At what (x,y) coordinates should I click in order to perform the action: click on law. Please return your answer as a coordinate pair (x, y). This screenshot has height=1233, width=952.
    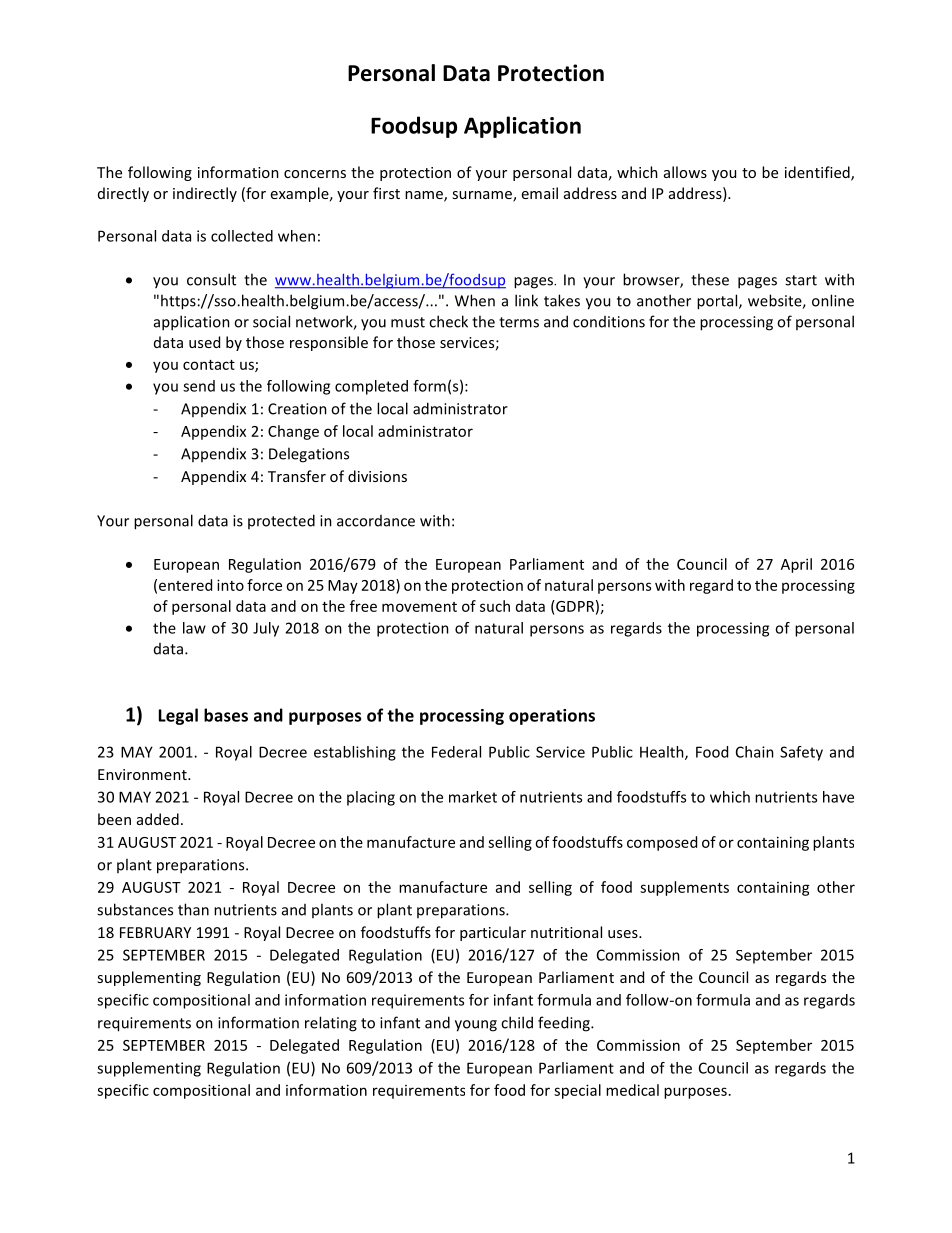
    Looking at the image, I should click on (194, 628).
